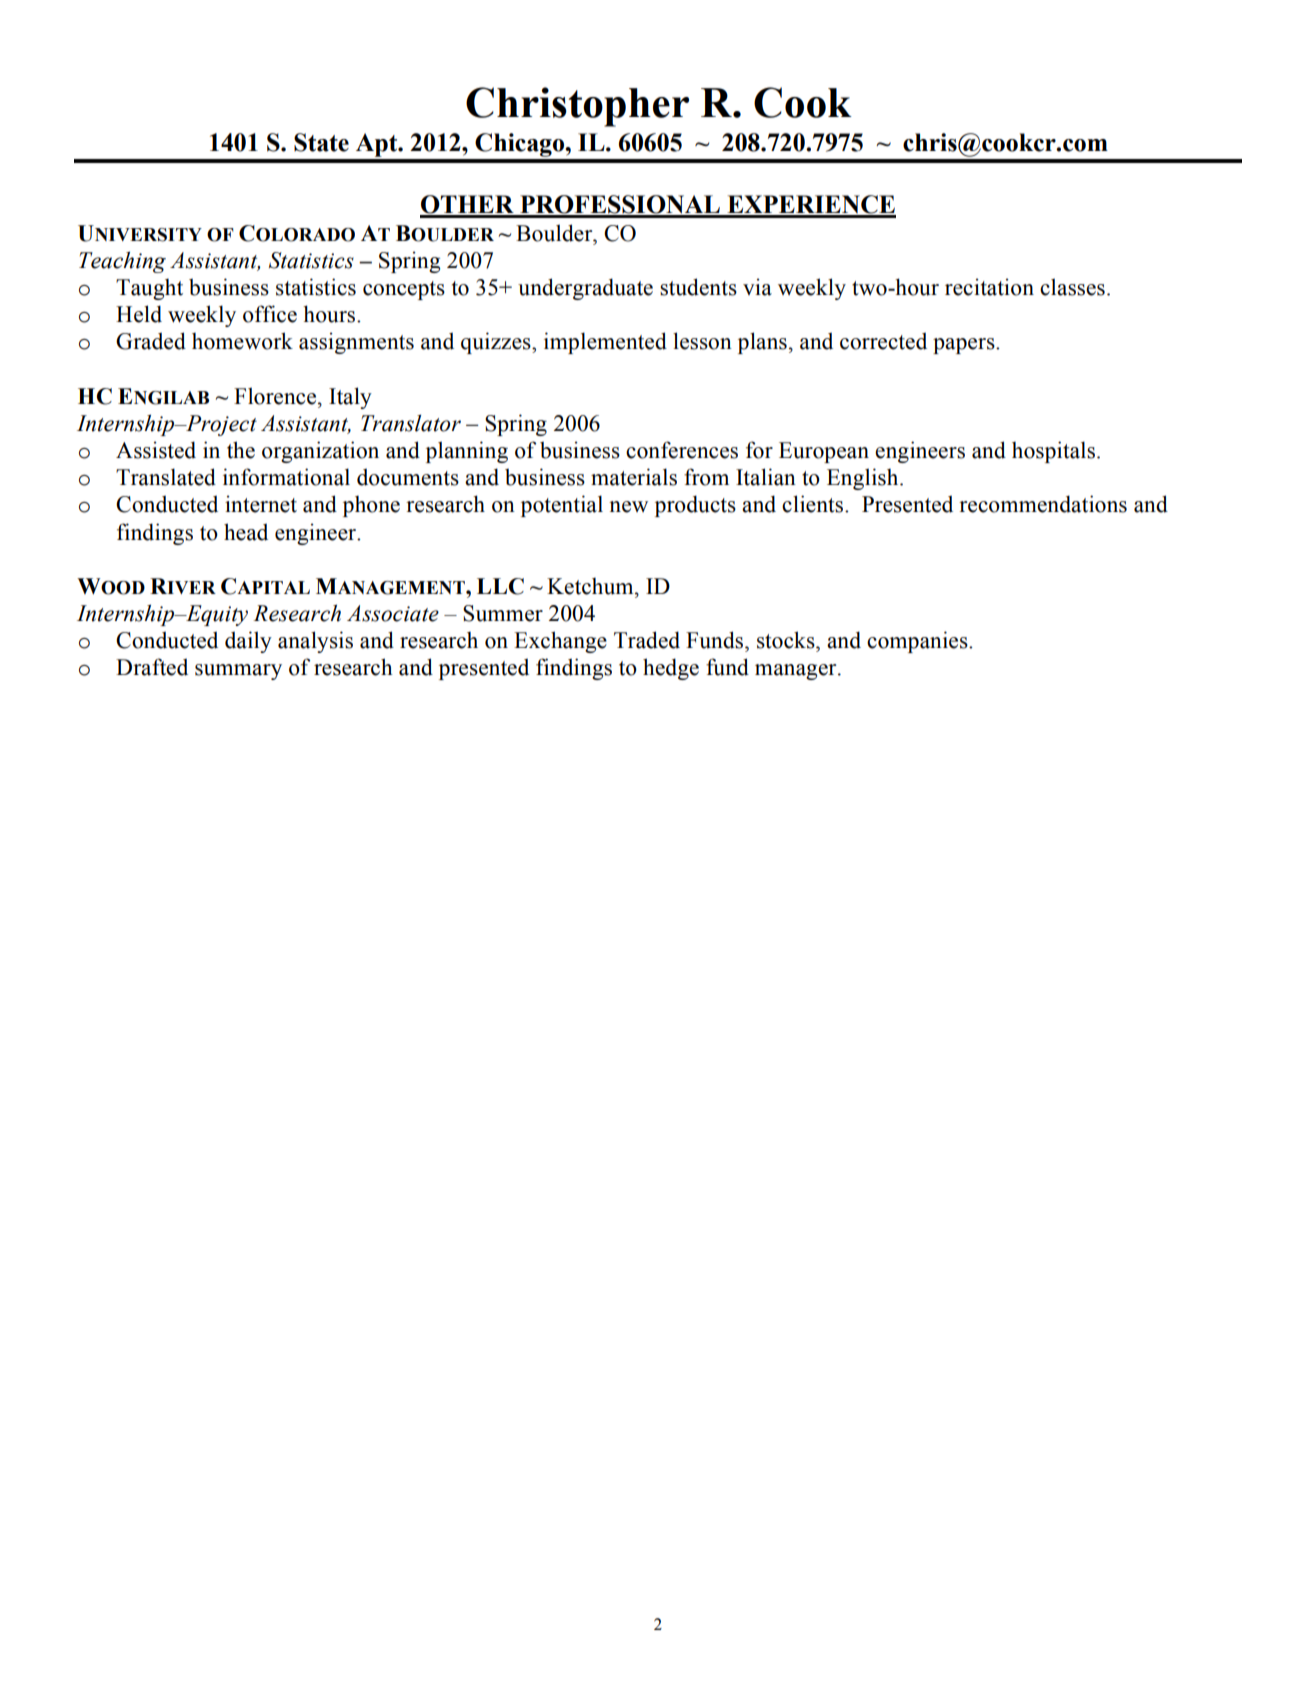  Describe the element at coordinates (585, 289) in the screenshot. I see `undergraduate` at that location.
